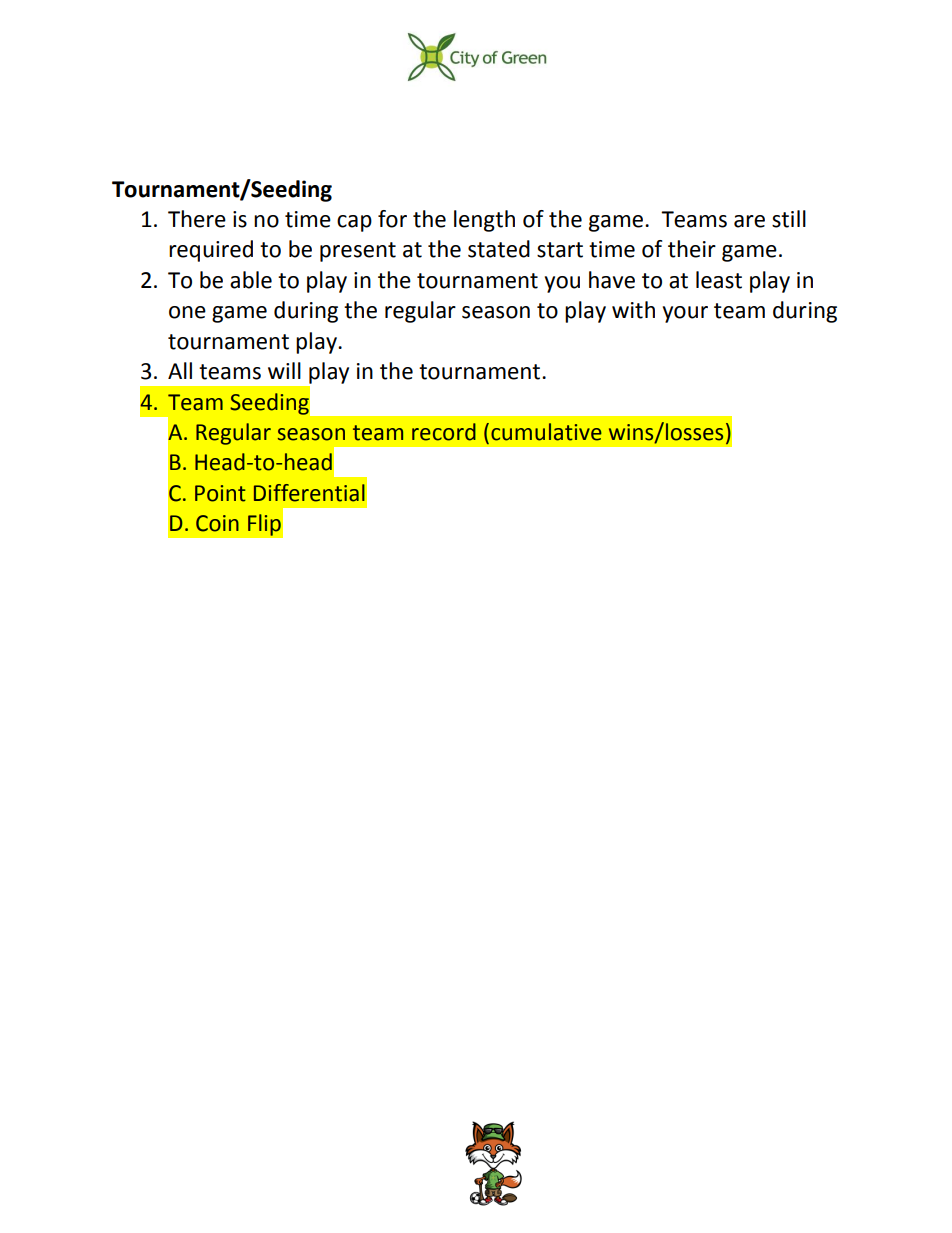 The width and height of the document is (952, 1233). Describe the element at coordinates (444, 432) in the document. I see `record` at that location.
